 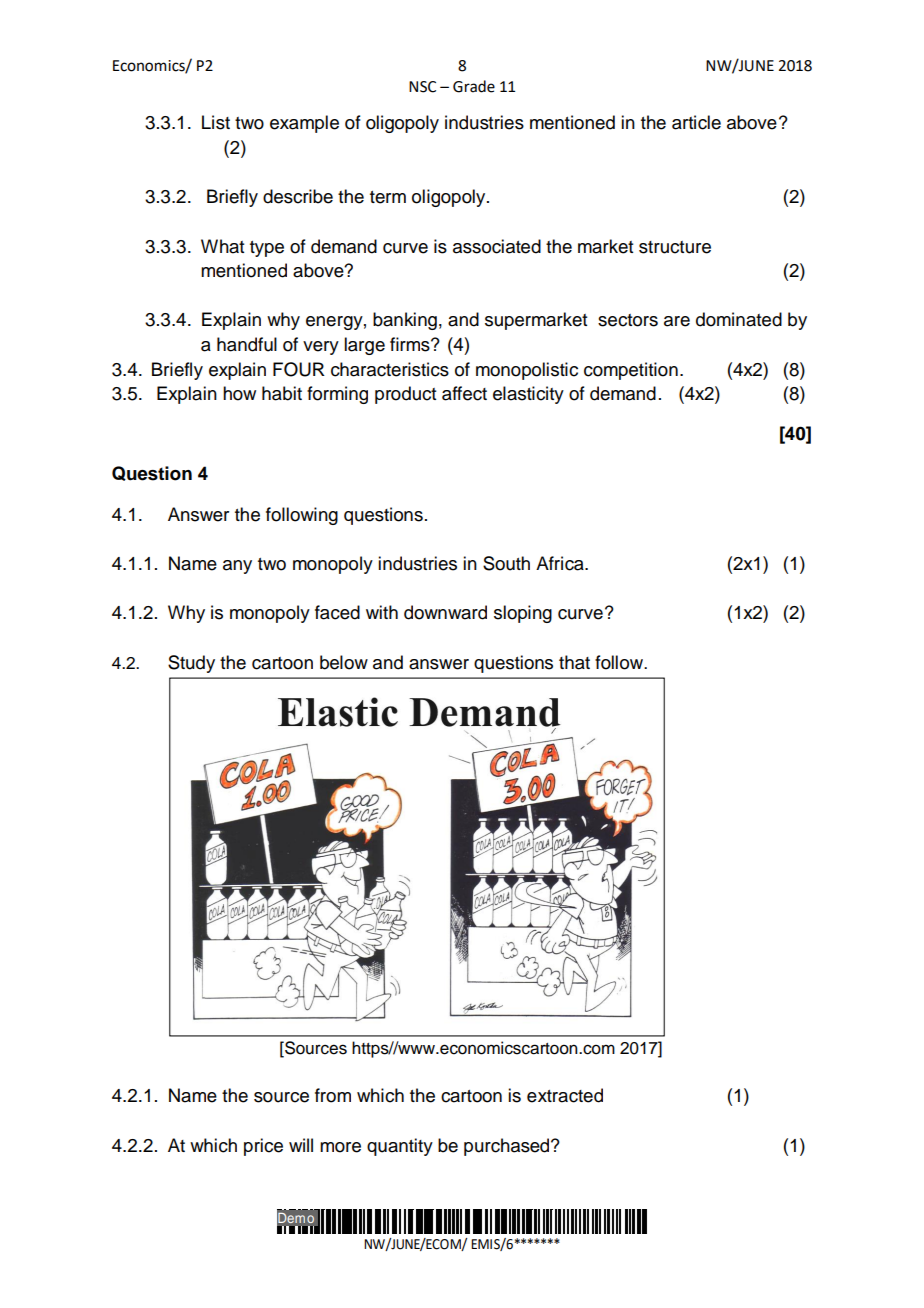 I want to click on article, so click(x=696, y=122).
